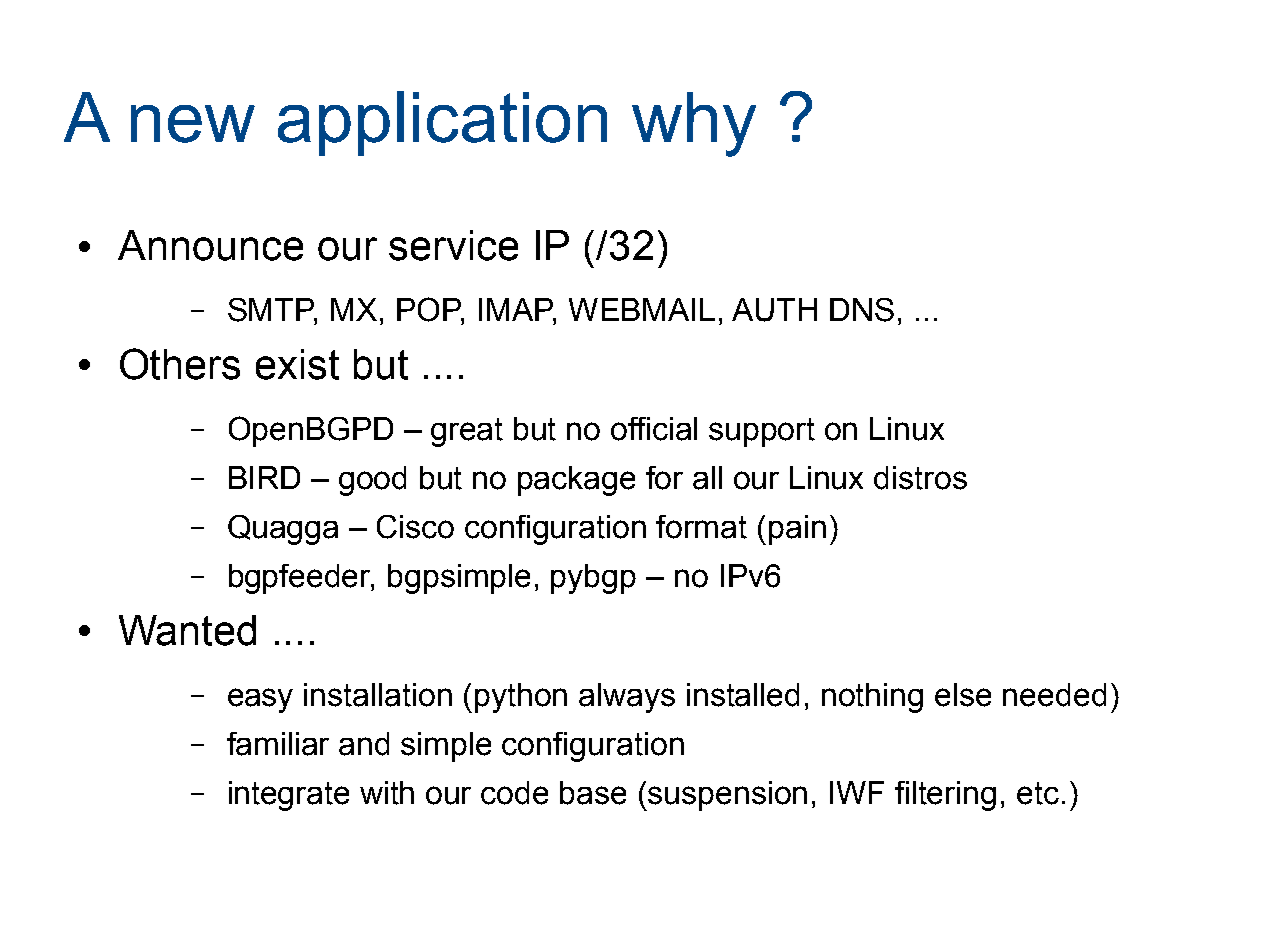  I want to click on Announce, so click(210, 245).
